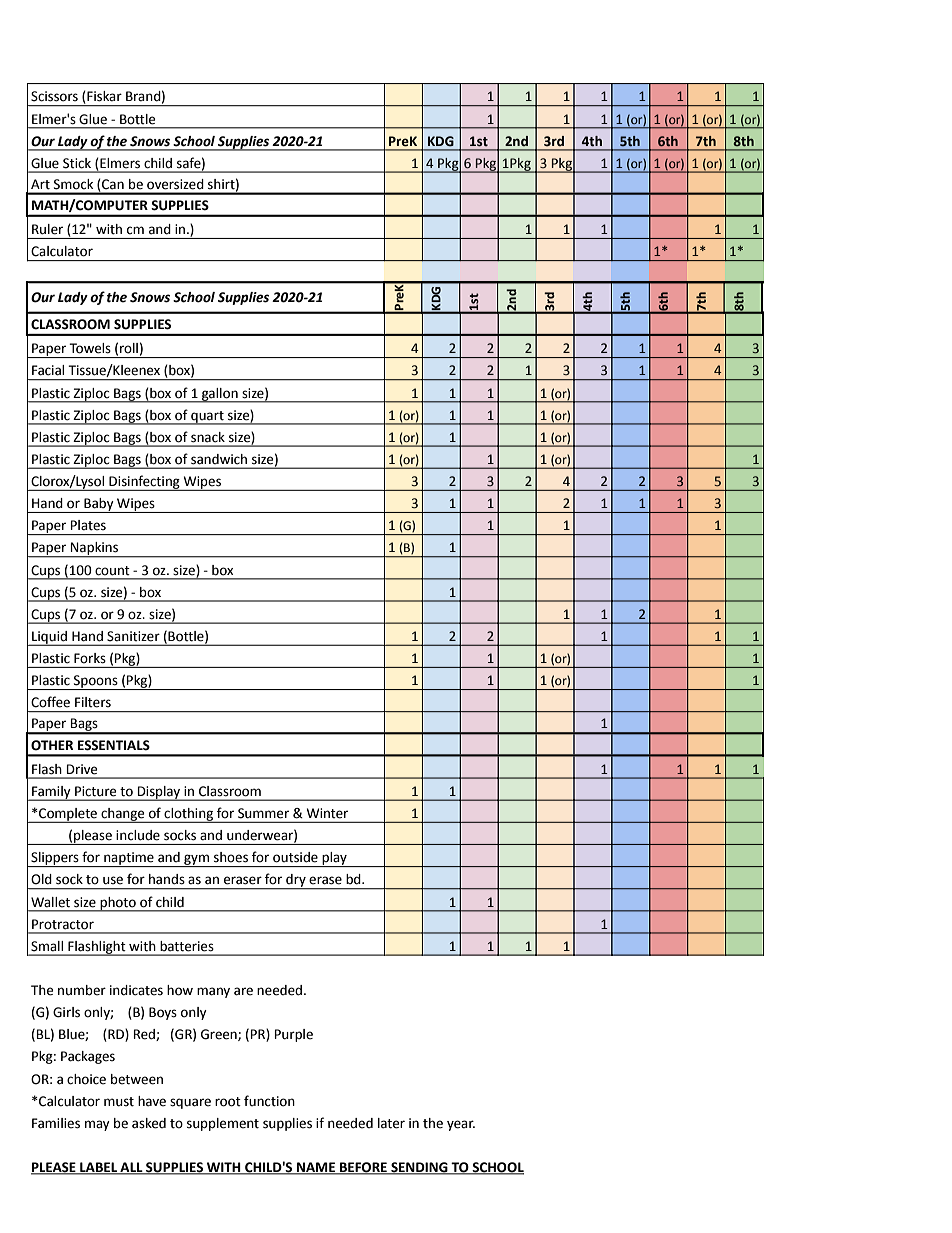  Describe the element at coordinates (231, 857) in the document. I see `shoes` at that location.
